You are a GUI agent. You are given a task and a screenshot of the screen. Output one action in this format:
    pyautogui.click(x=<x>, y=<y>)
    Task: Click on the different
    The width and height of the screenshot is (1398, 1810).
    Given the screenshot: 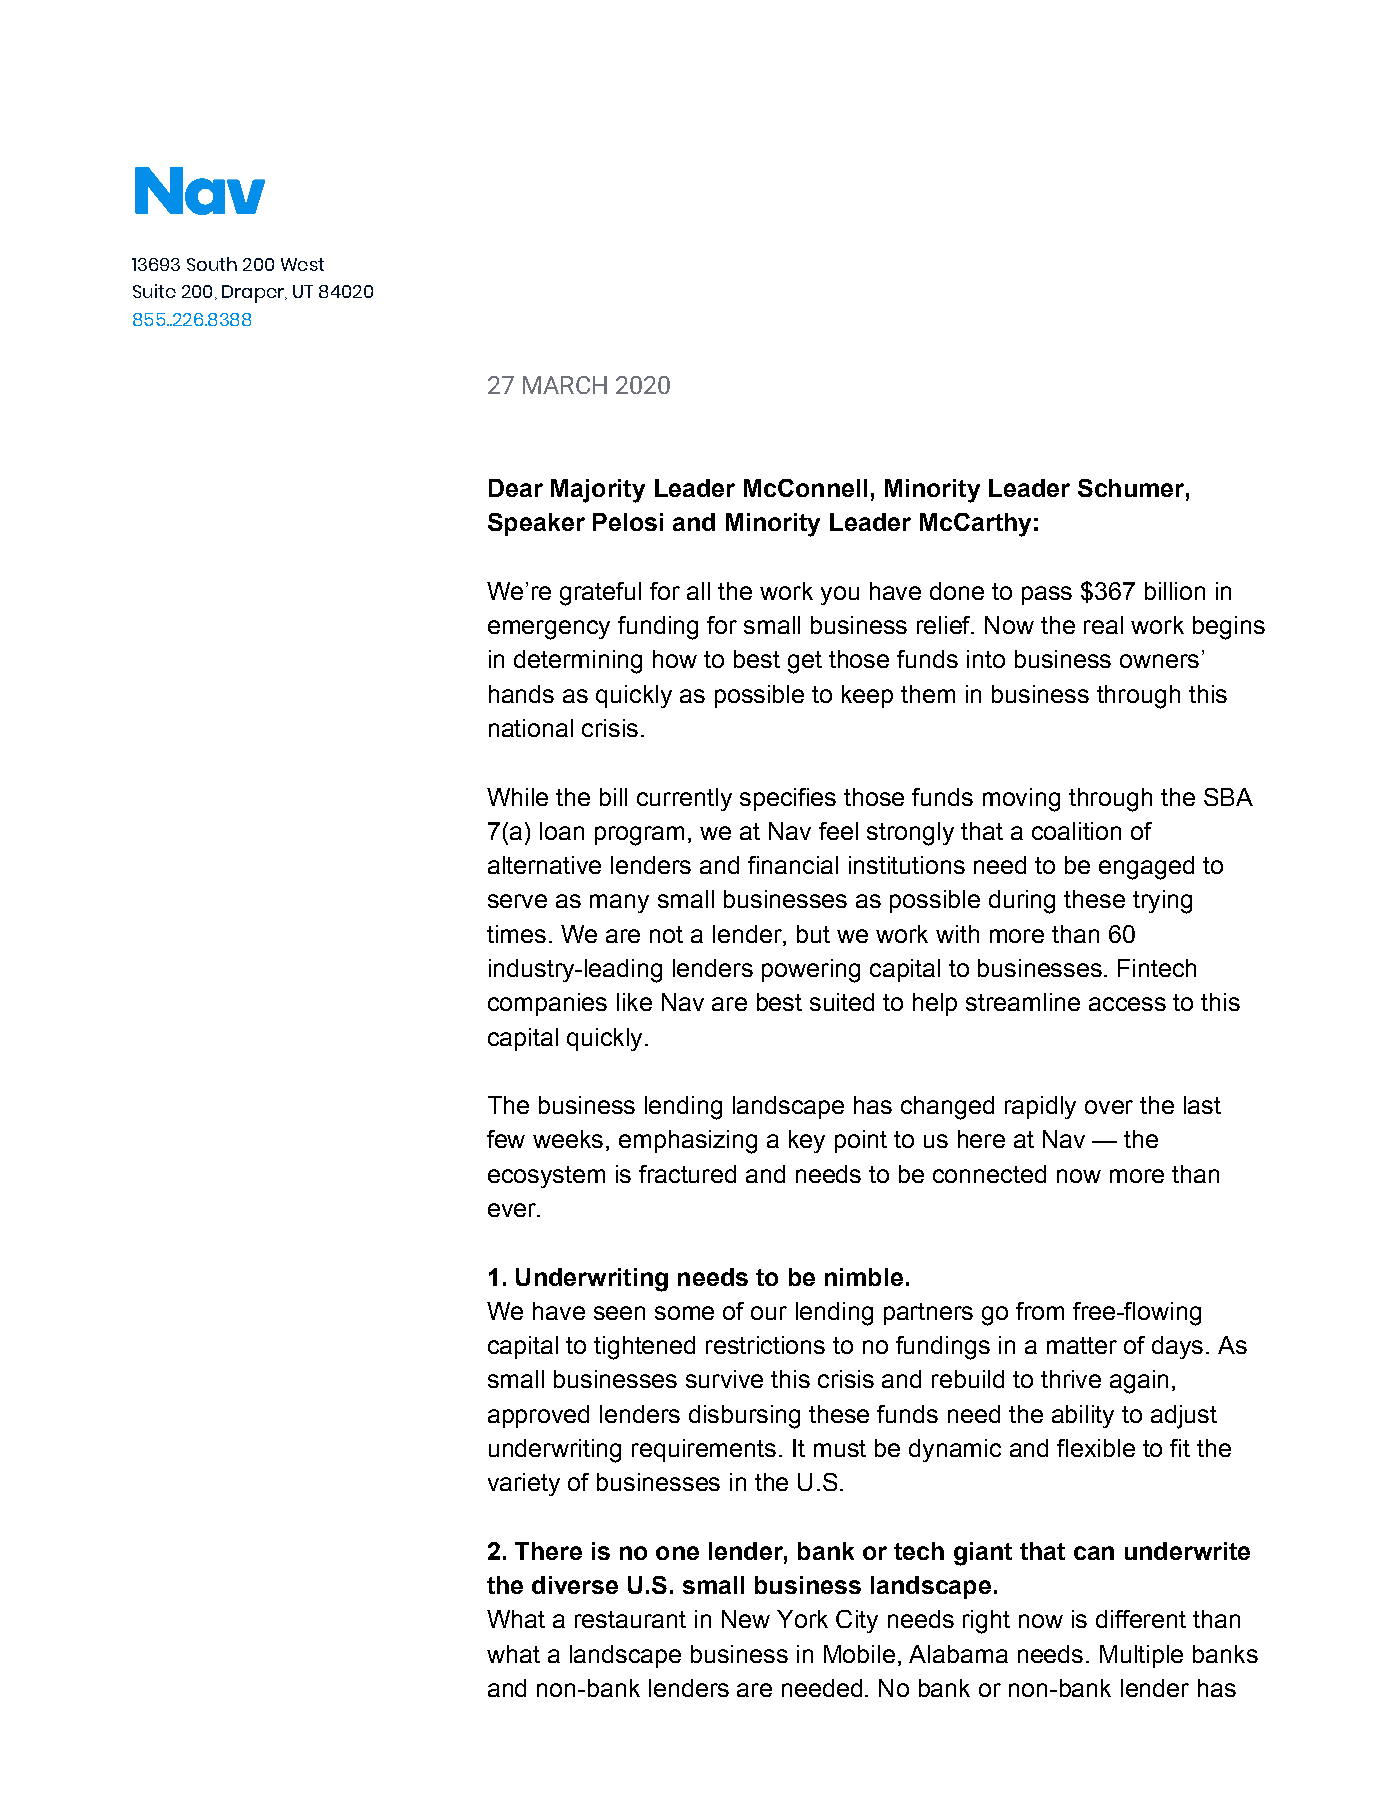 What is the action you would take?
    pyautogui.click(x=1141, y=1619)
